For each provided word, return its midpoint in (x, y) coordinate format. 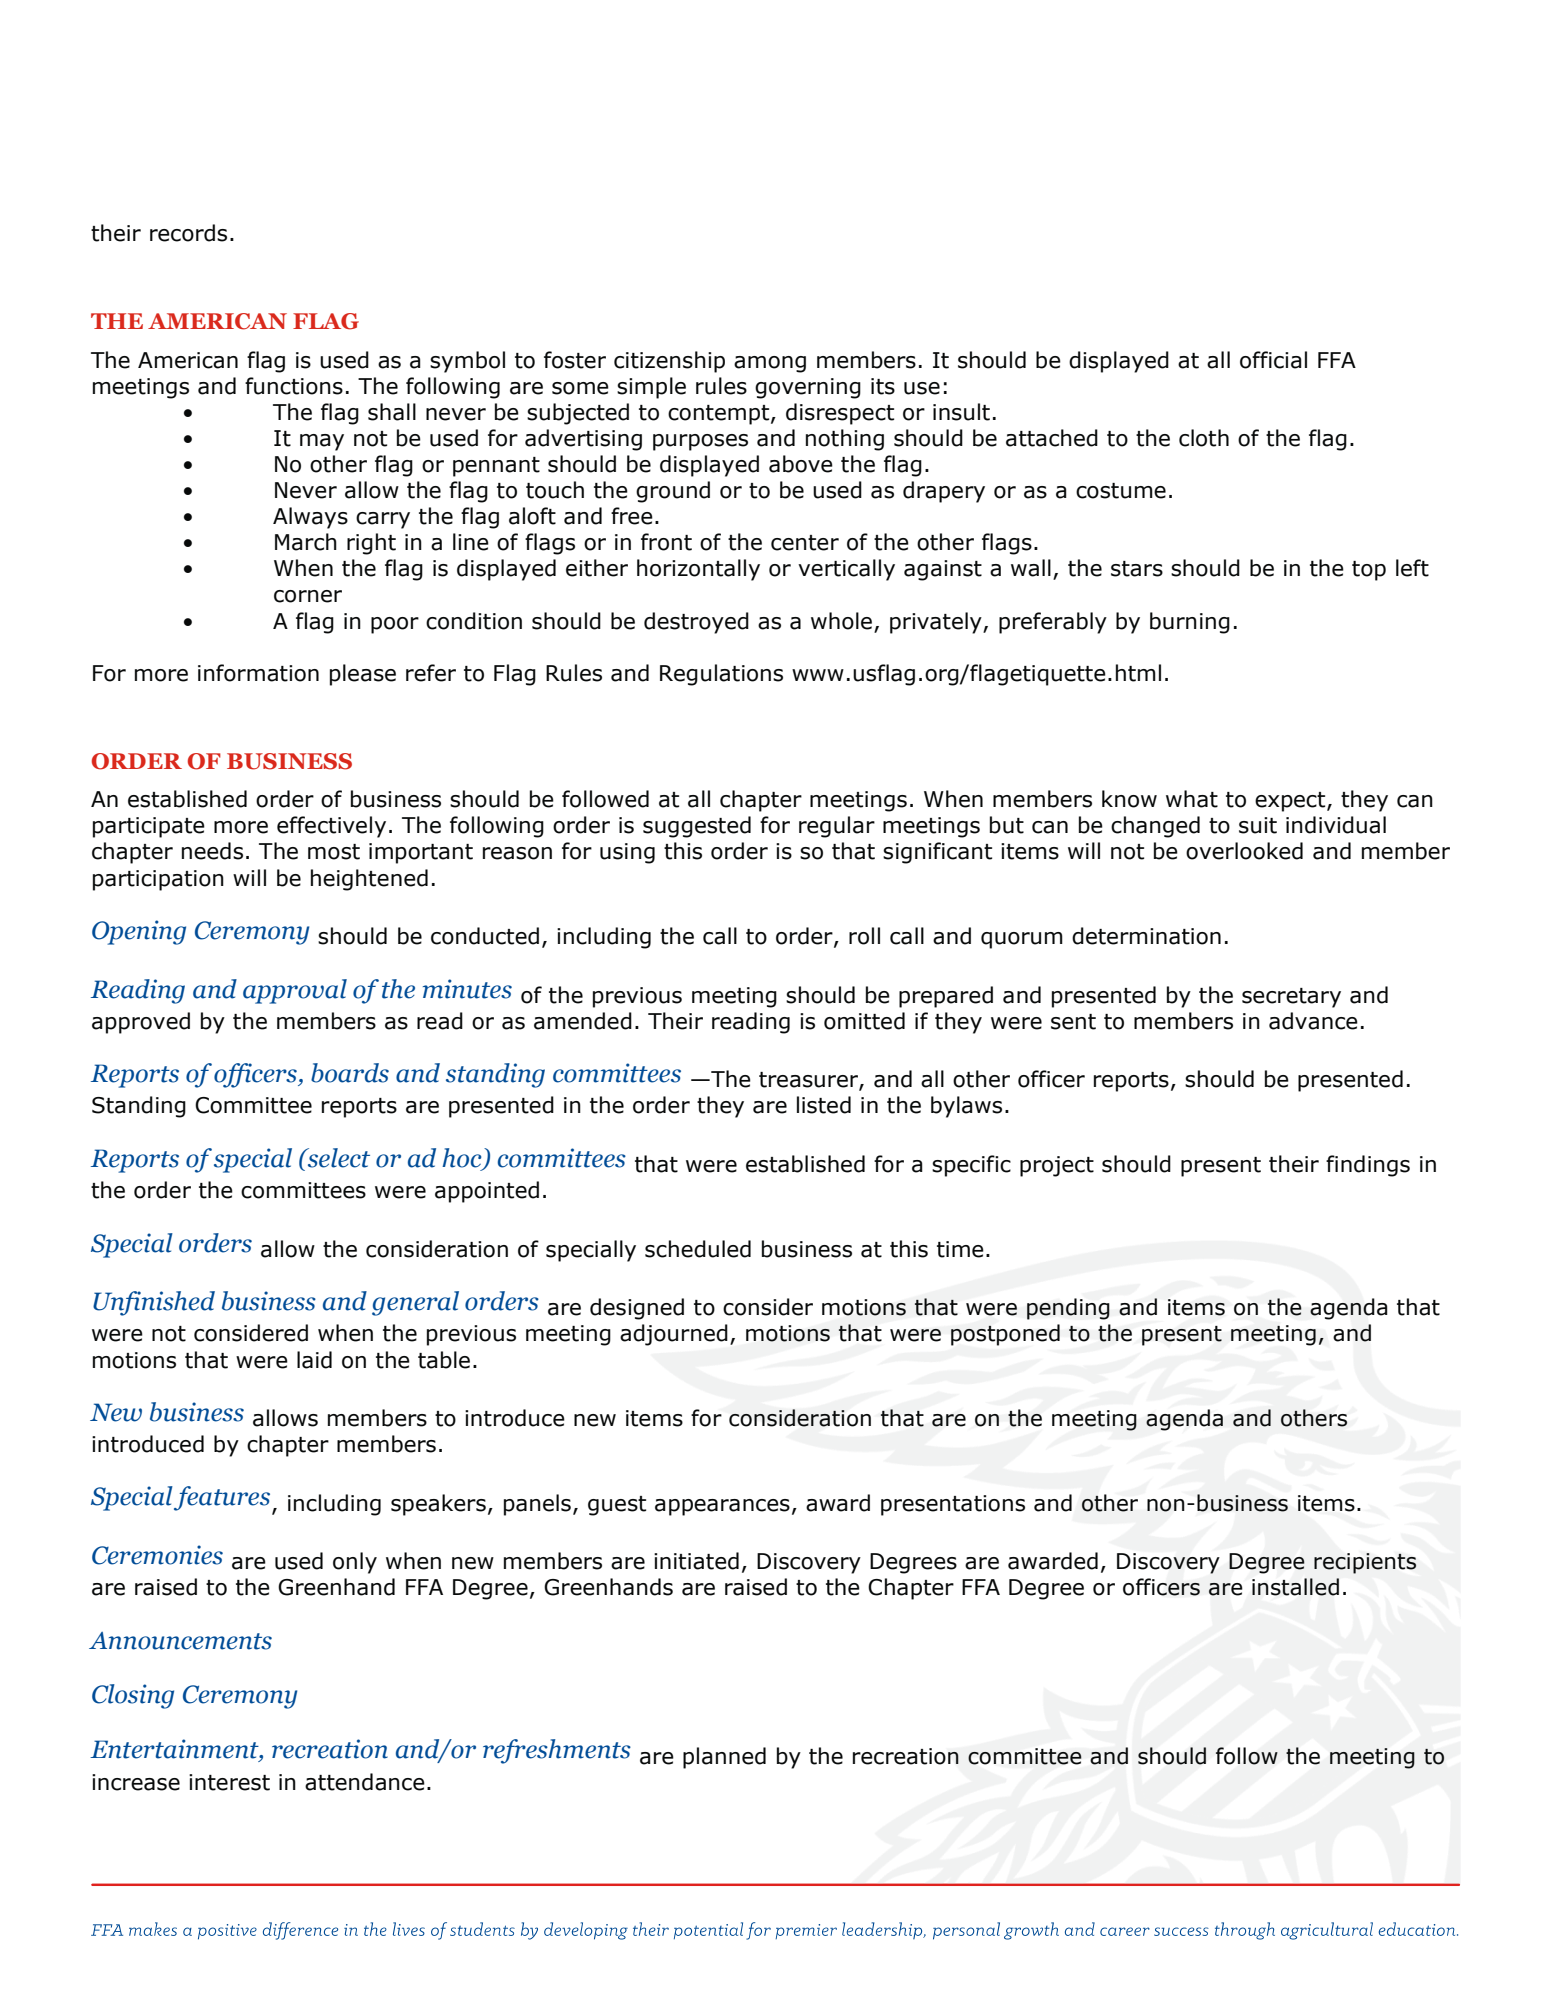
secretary (1291, 998)
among (770, 364)
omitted (864, 1021)
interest (229, 1782)
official (1273, 360)
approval (295, 991)
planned (724, 1758)
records (188, 233)
